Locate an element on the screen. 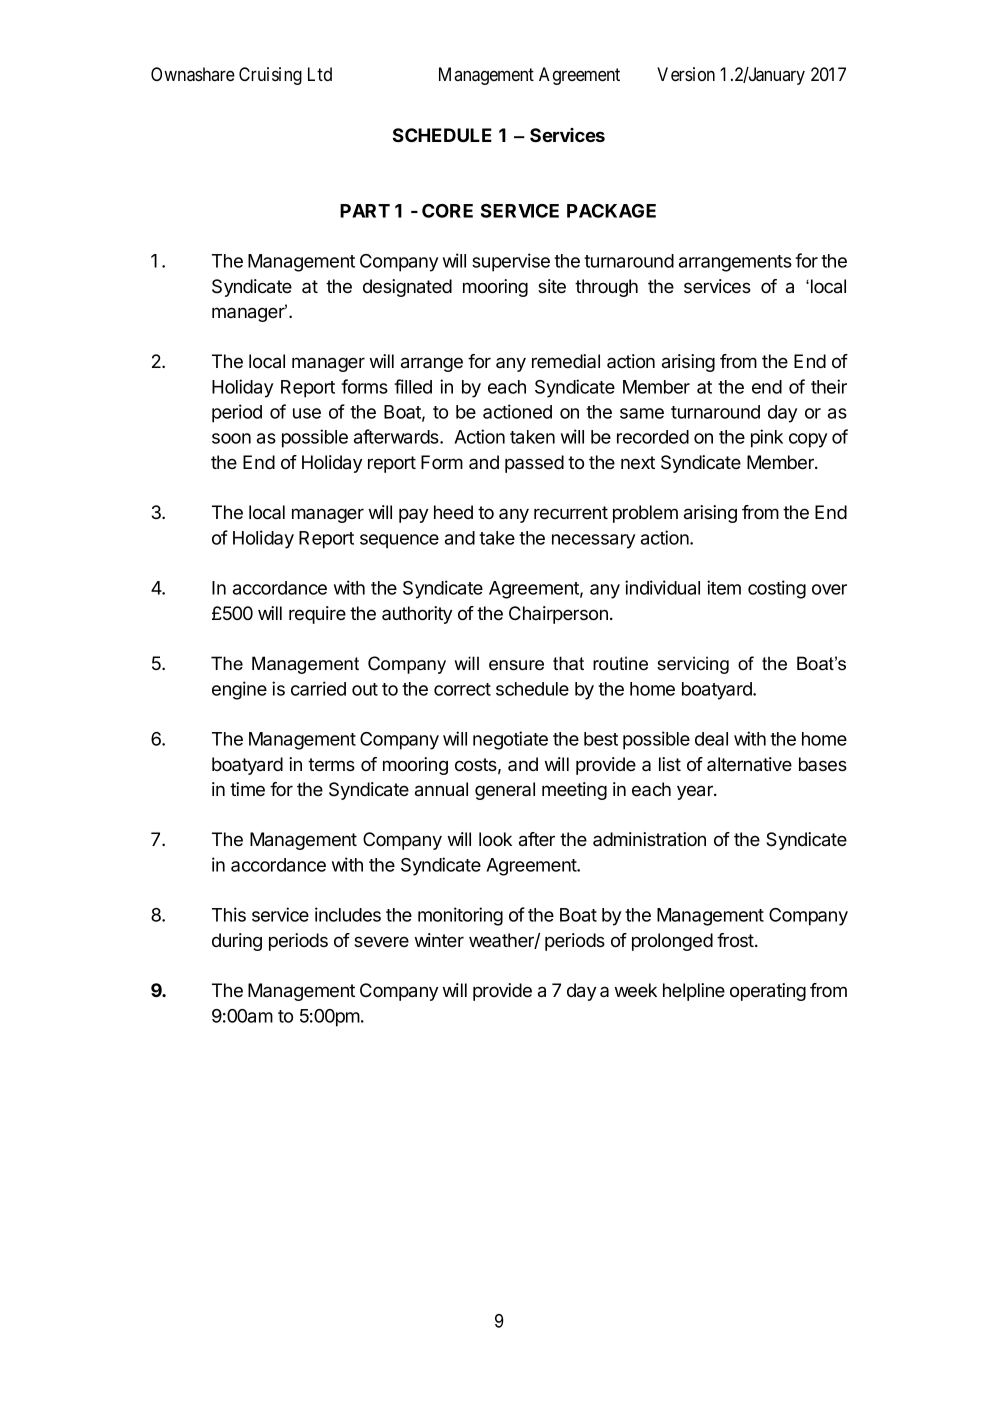  pink is located at coordinates (767, 438).
